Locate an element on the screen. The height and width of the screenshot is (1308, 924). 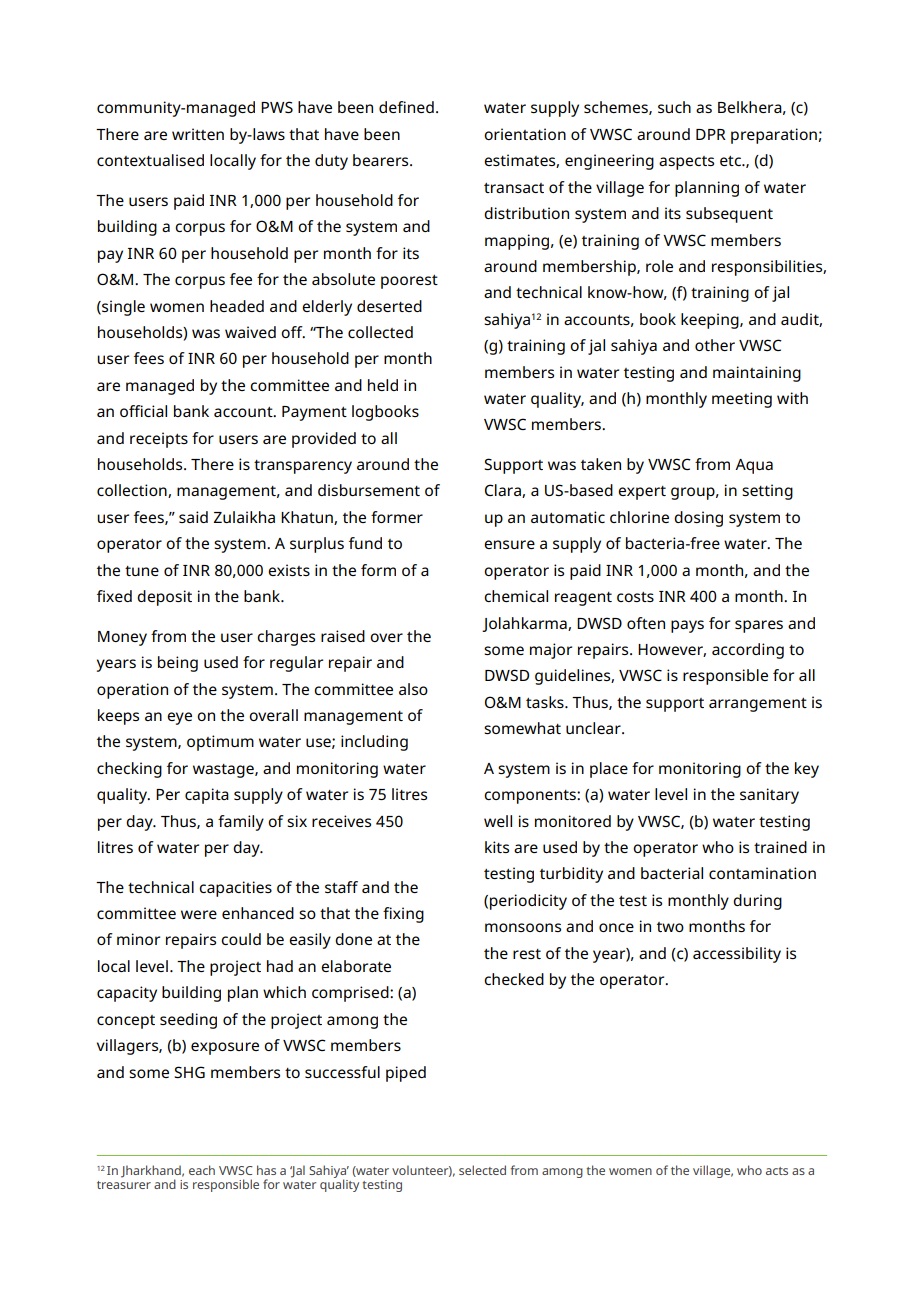
DPR is located at coordinates (711, 134).
